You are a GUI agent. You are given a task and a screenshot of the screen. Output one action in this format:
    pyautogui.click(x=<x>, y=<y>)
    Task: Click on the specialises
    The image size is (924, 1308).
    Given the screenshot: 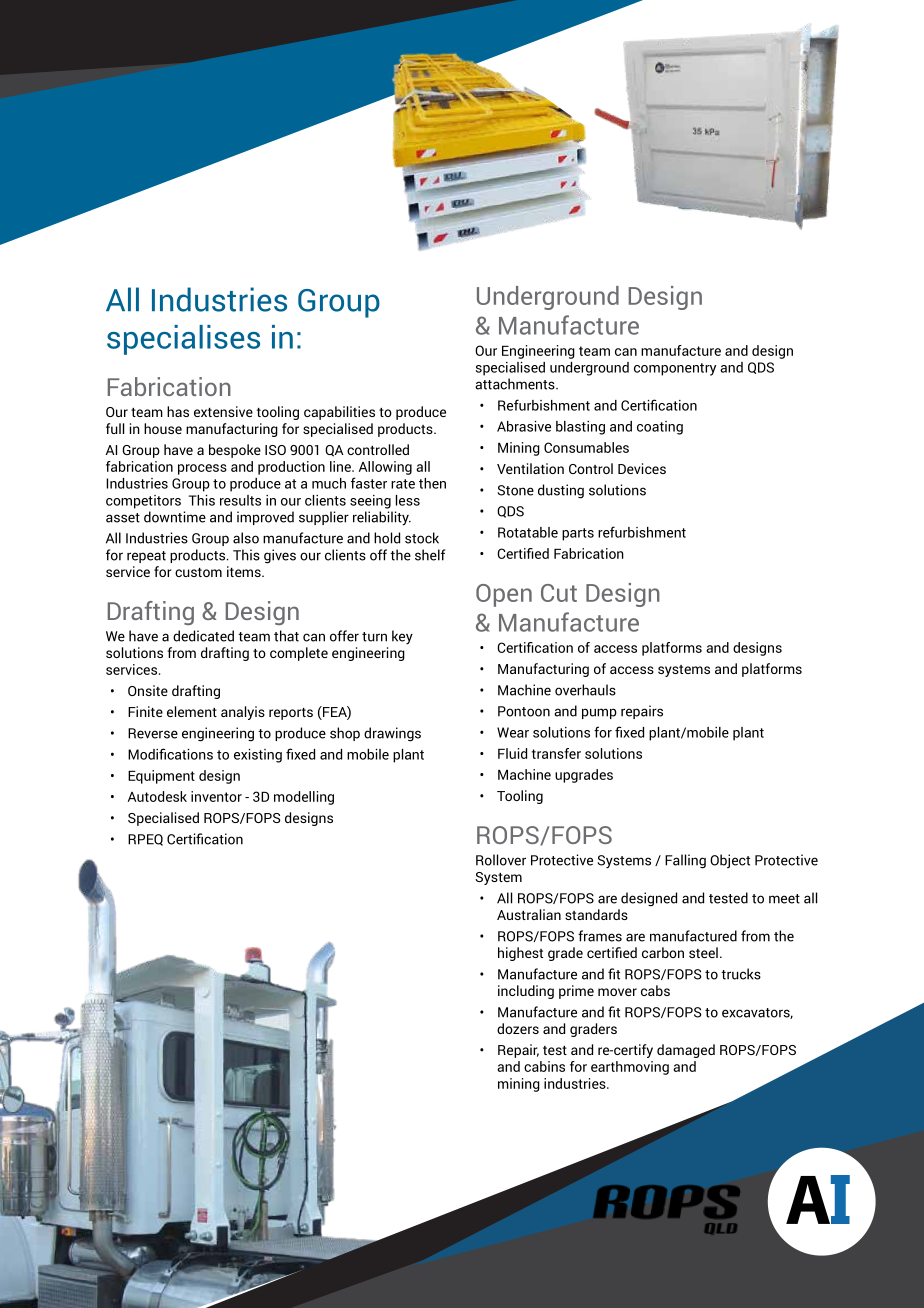 What is the action you would take?
    pyautogui.click(x=183, y=340)
